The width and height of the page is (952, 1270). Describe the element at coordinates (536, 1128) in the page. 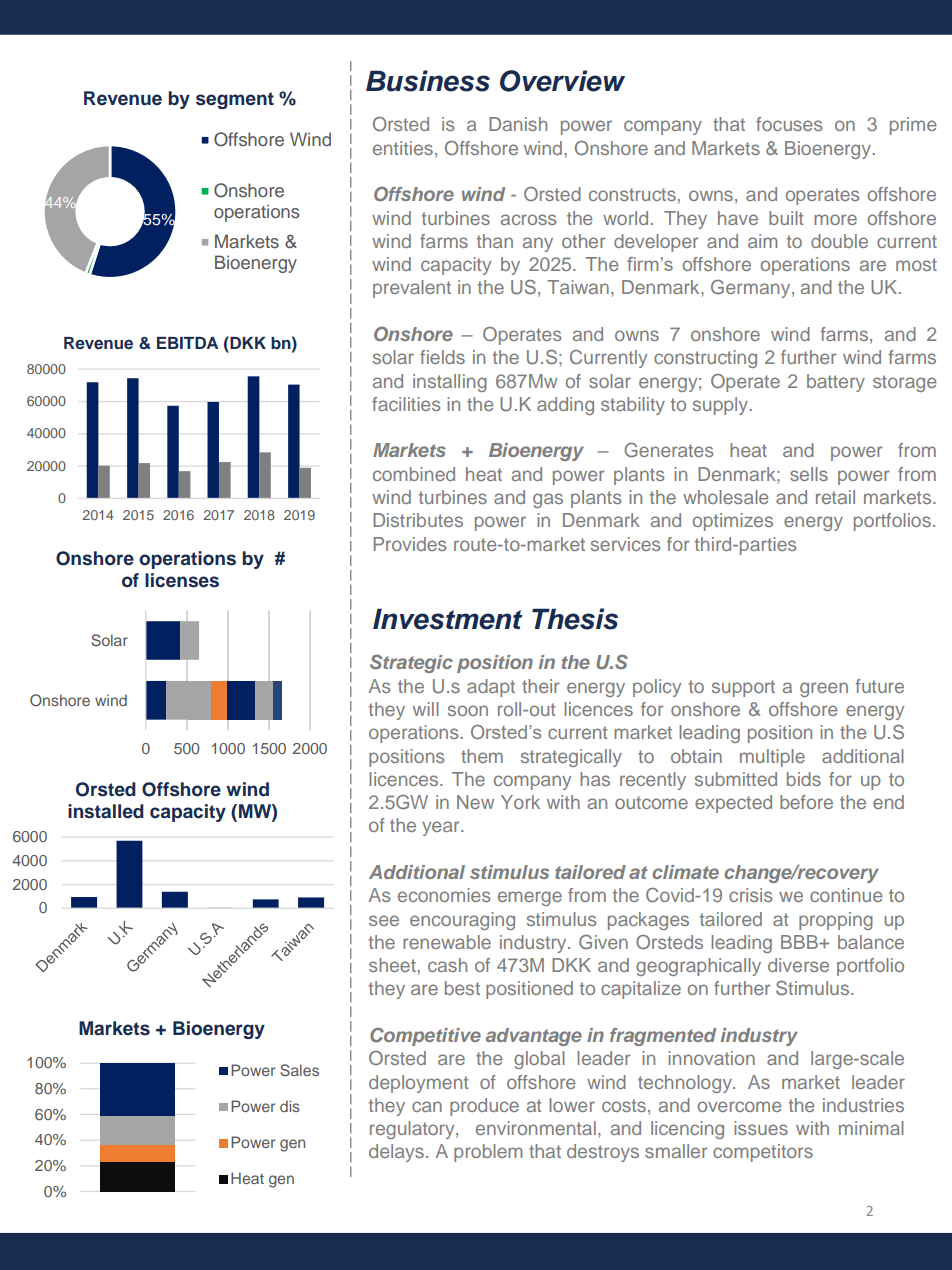

I see `environmental` at that location.
